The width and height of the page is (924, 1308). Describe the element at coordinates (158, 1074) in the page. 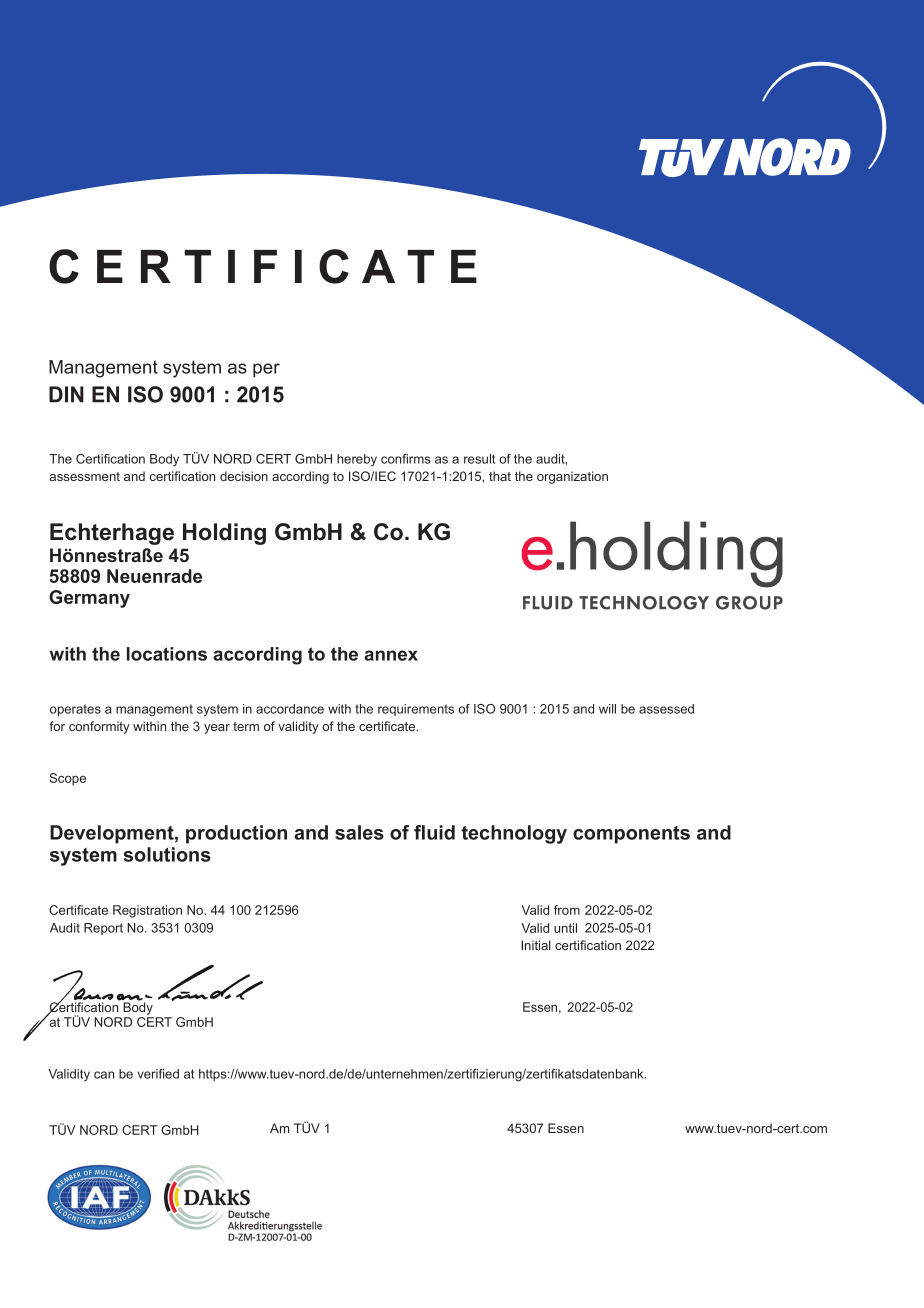

I see `verified` at that location.
